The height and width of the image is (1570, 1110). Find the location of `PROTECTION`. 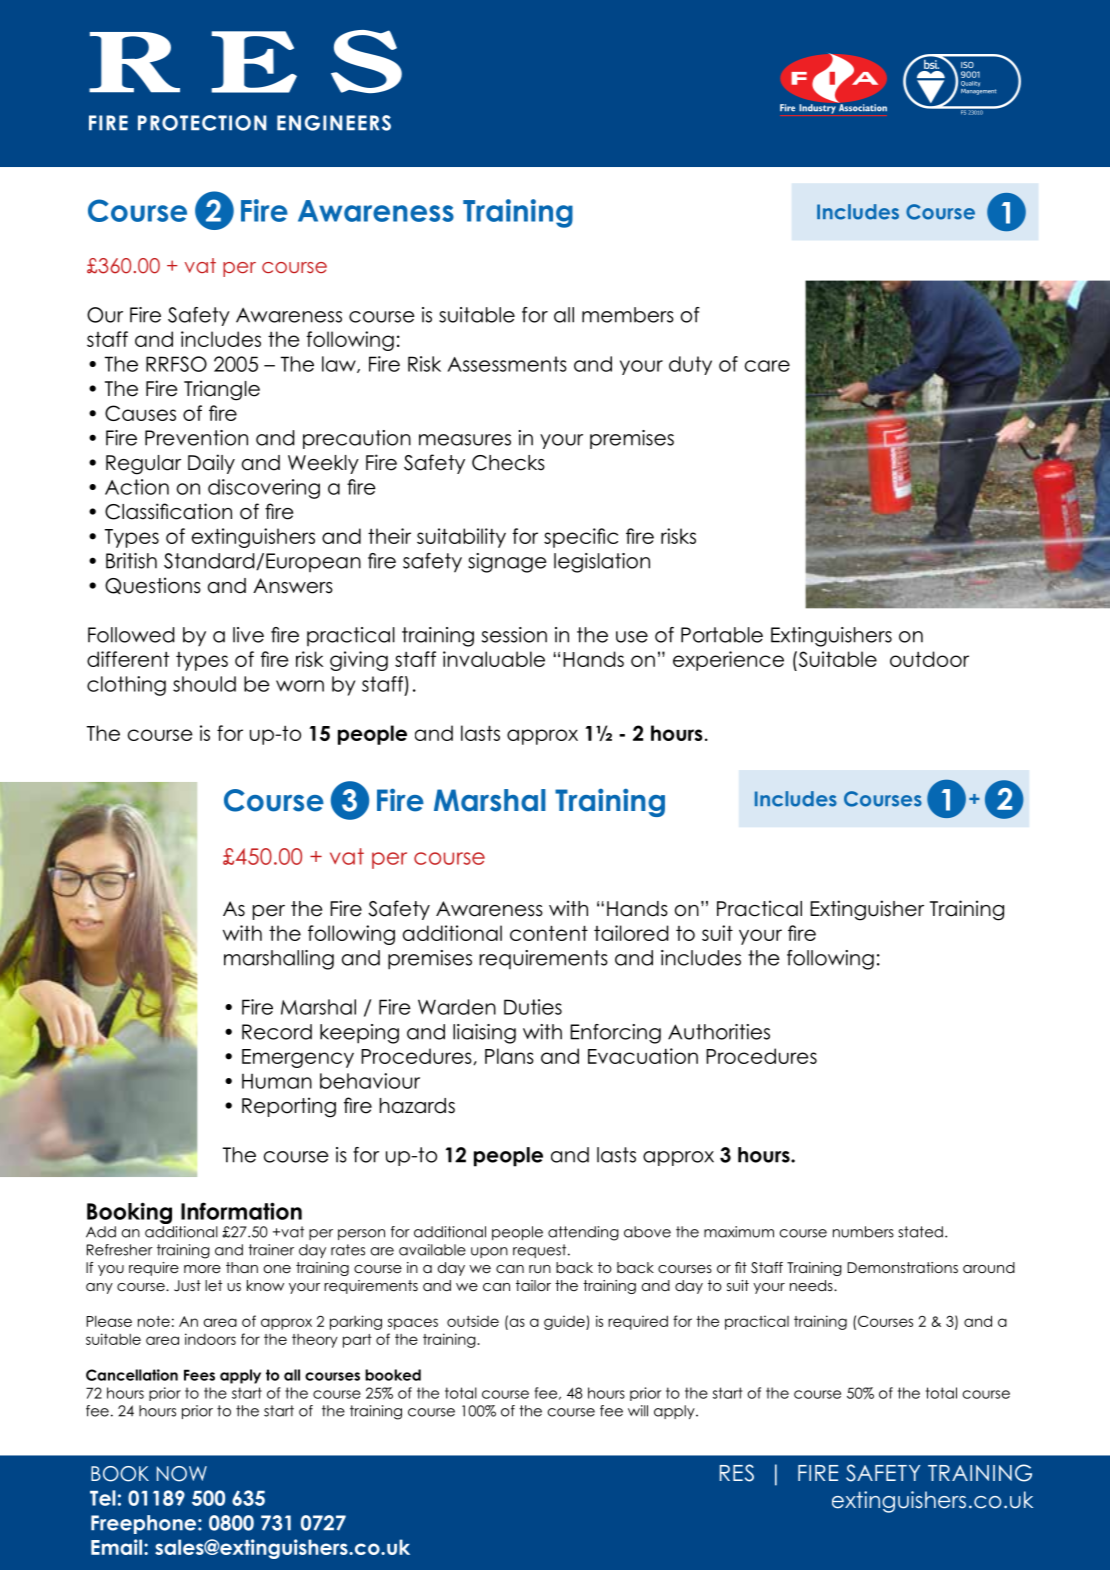

PROTECTION is located at coordinates (202, 123).
